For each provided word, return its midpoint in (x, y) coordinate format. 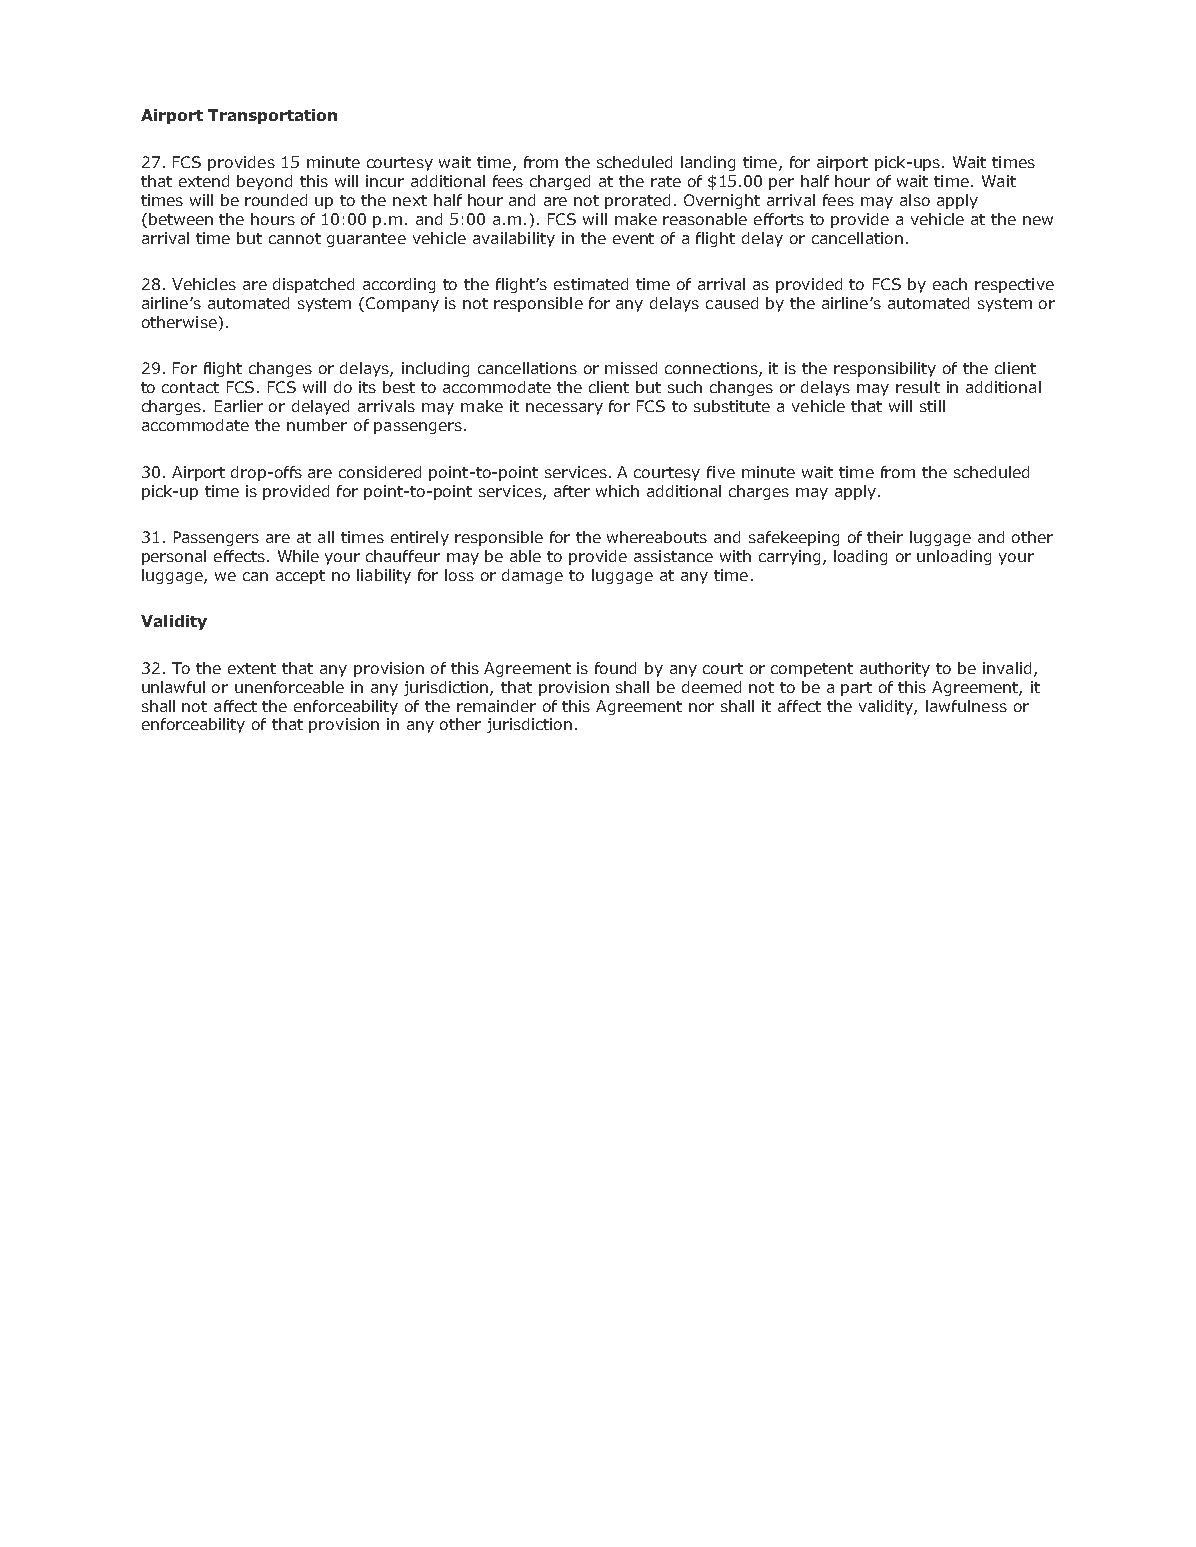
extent (252, 668)
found (615, 668)
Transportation (272, 116)
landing (708, 163)
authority (895, 669)
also (915, 200)
